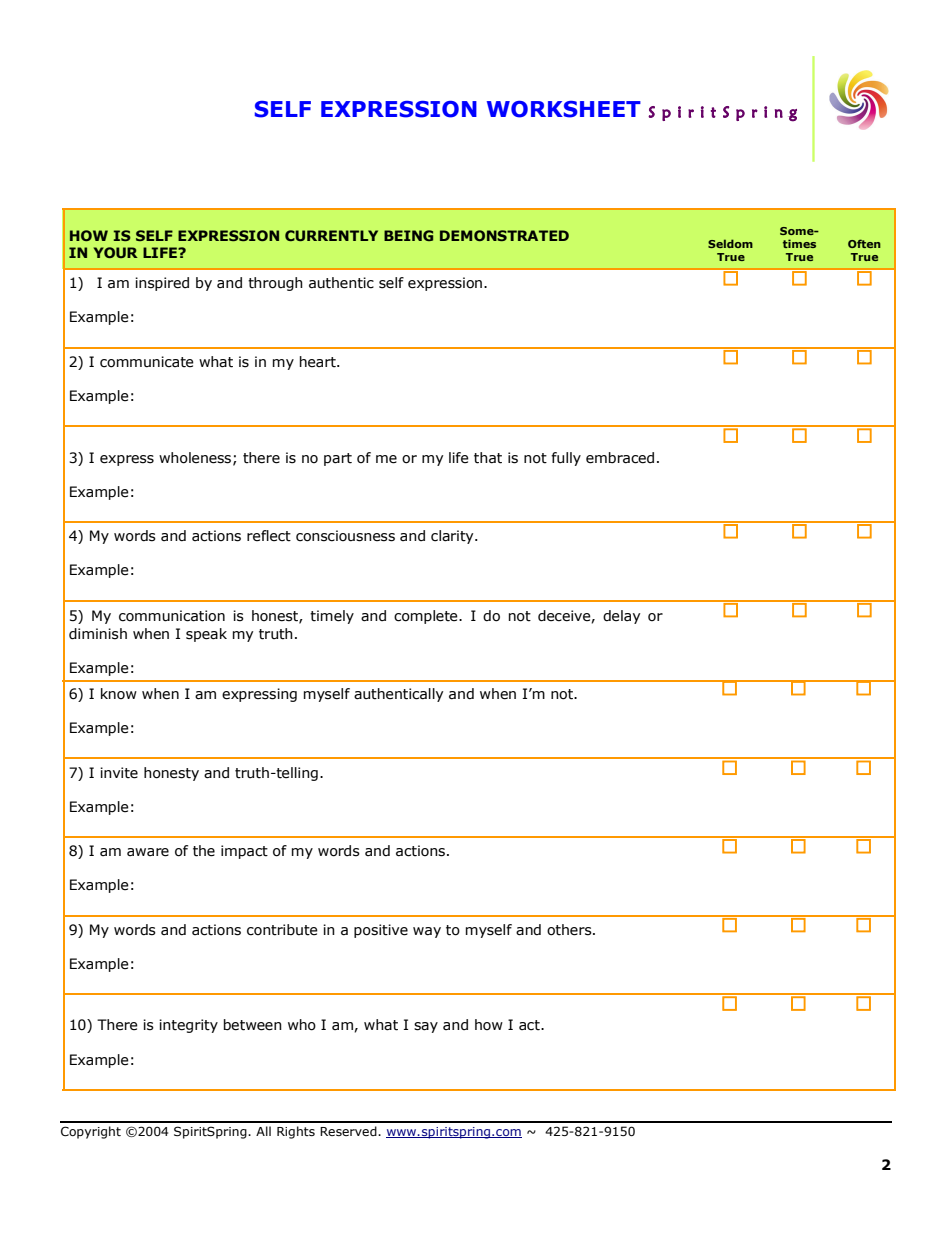 The height and width of the document is (1233, 952). Describe the element at coordinates (730, 243) in the document. I see `Seldom` at that location.
